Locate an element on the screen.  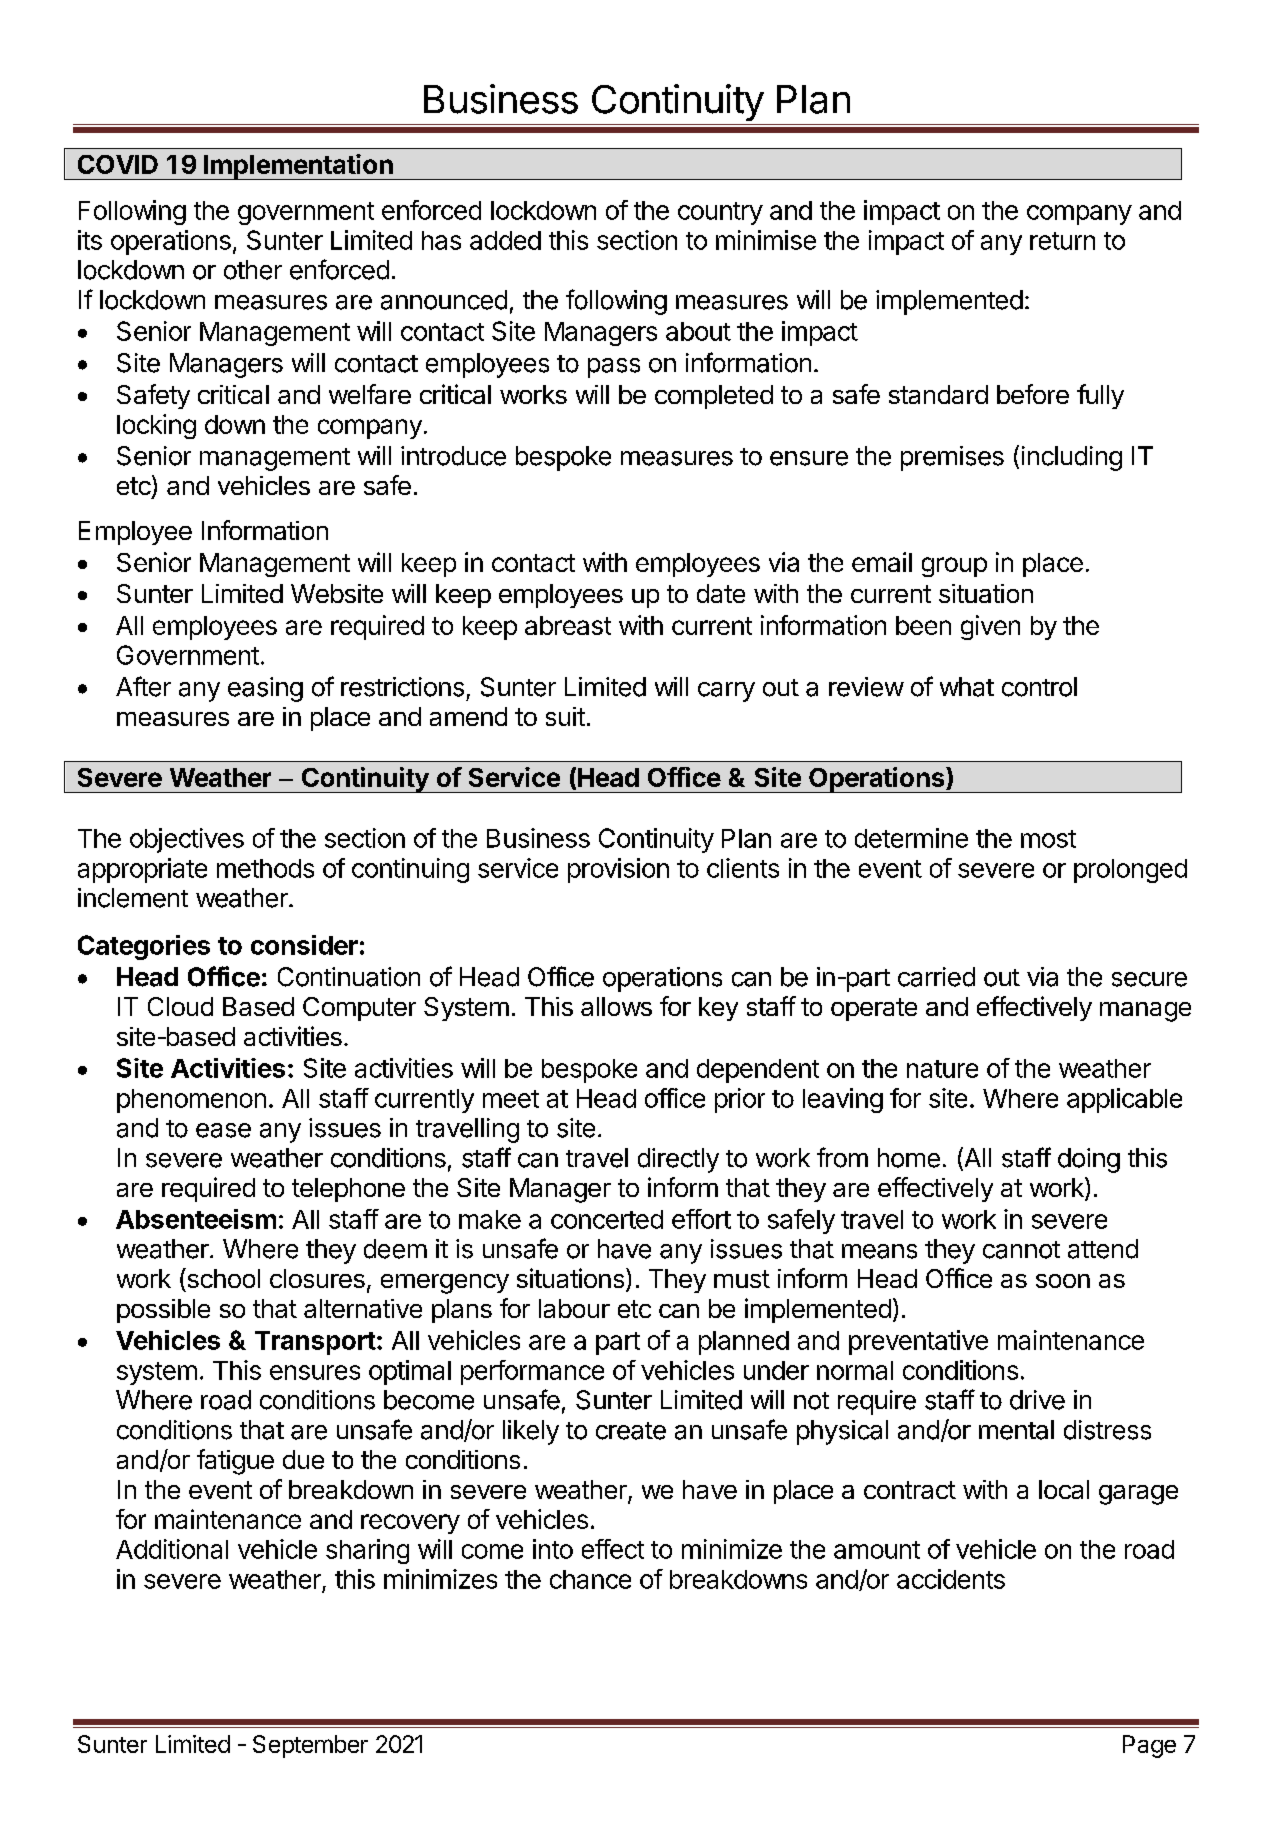
country is located at coordinates (720, 213).
